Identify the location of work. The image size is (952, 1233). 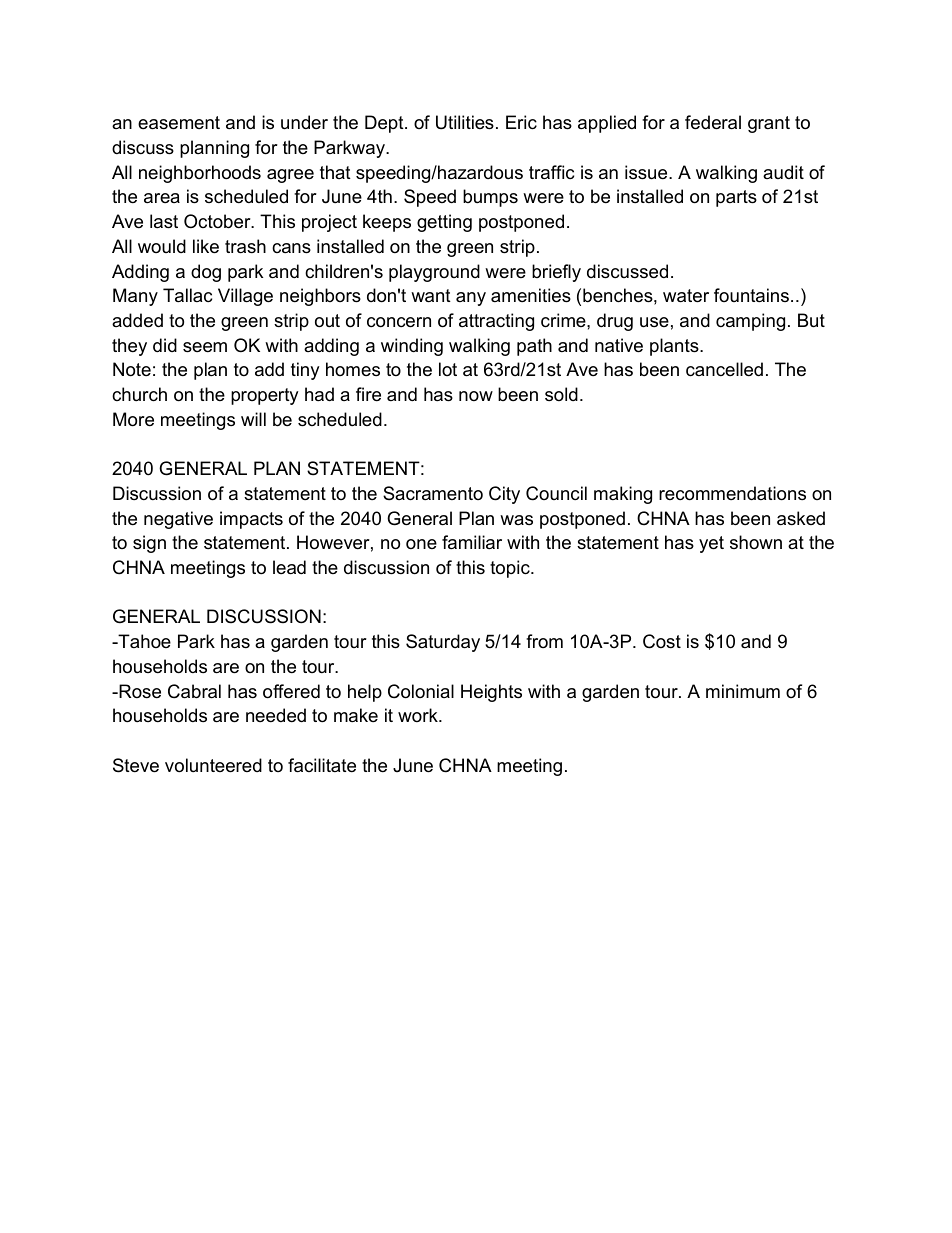
(419, 715).
